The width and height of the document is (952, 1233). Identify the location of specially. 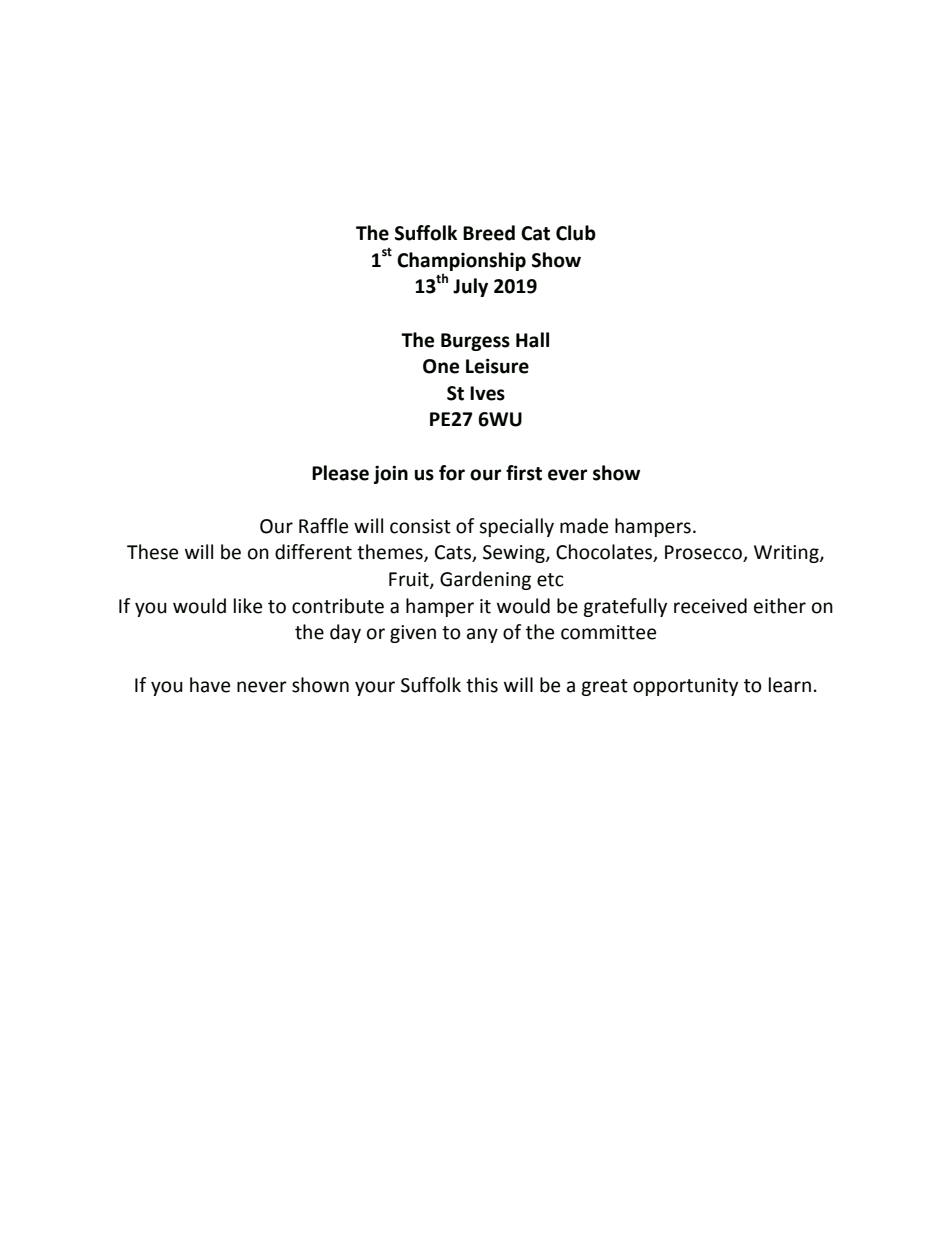
(516, 527).
